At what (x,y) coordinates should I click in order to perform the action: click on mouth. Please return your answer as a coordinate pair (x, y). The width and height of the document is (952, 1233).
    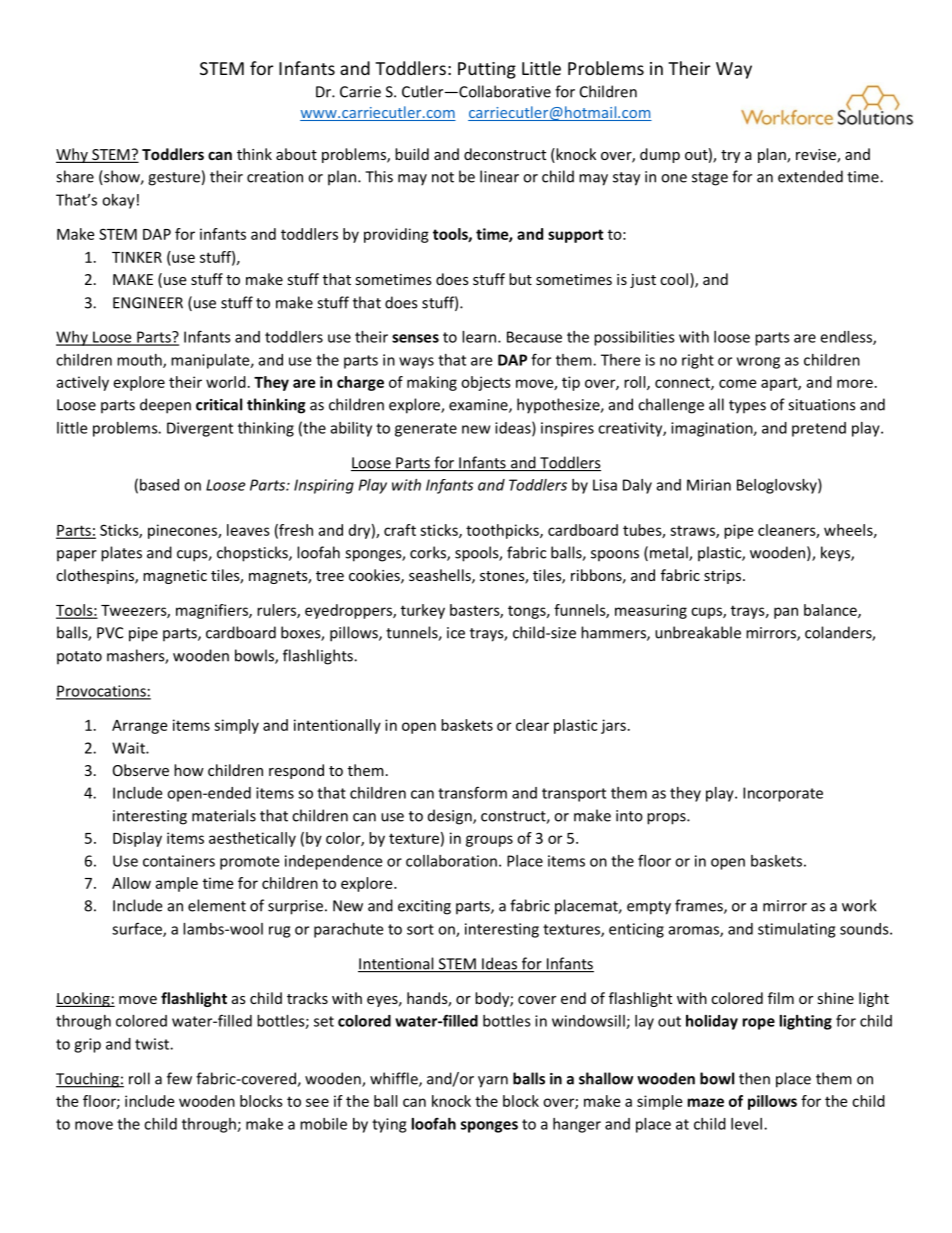
    Looking at the image, I should click on (140, 361).
